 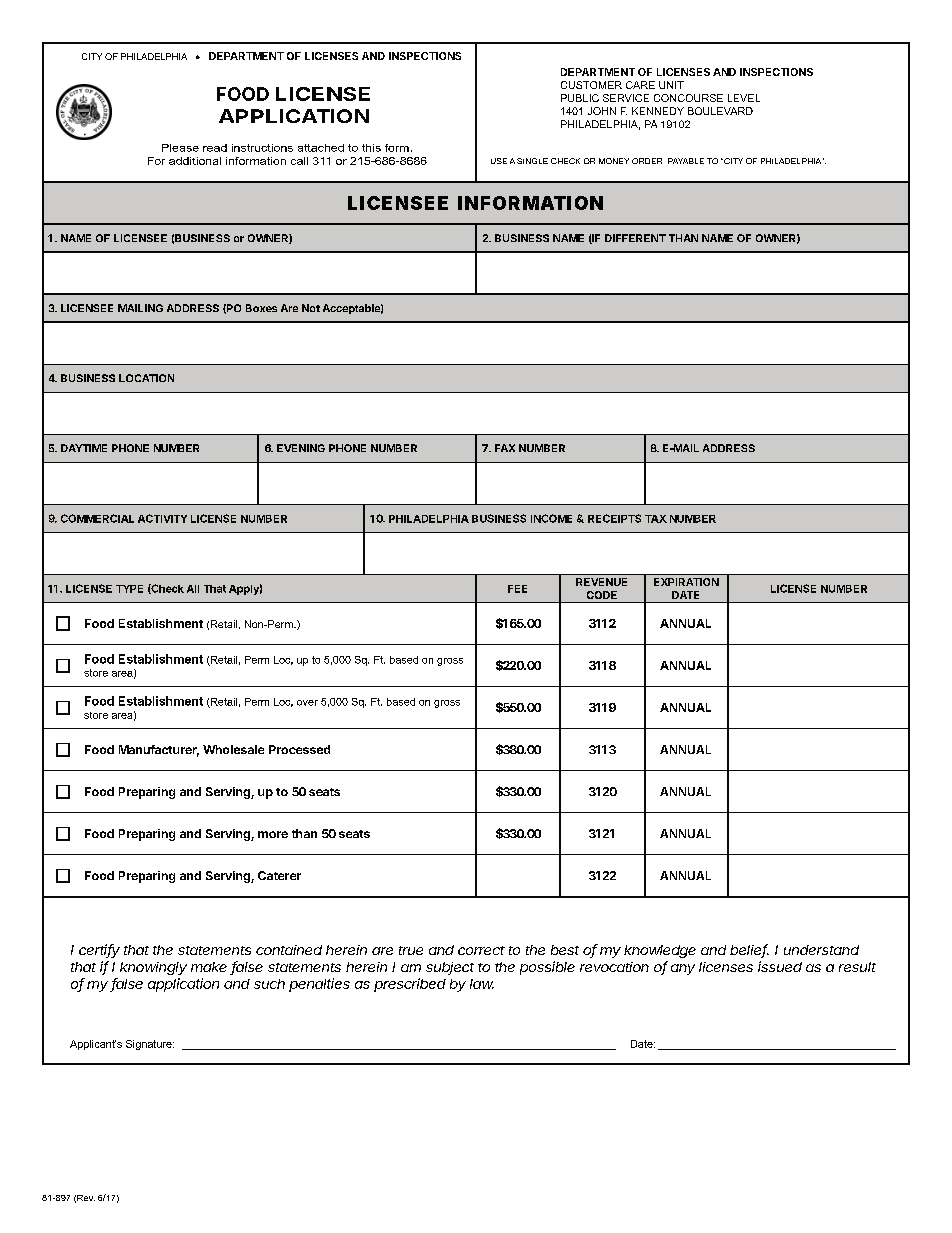 I want to click on USE, so click(x=499, y=161).
